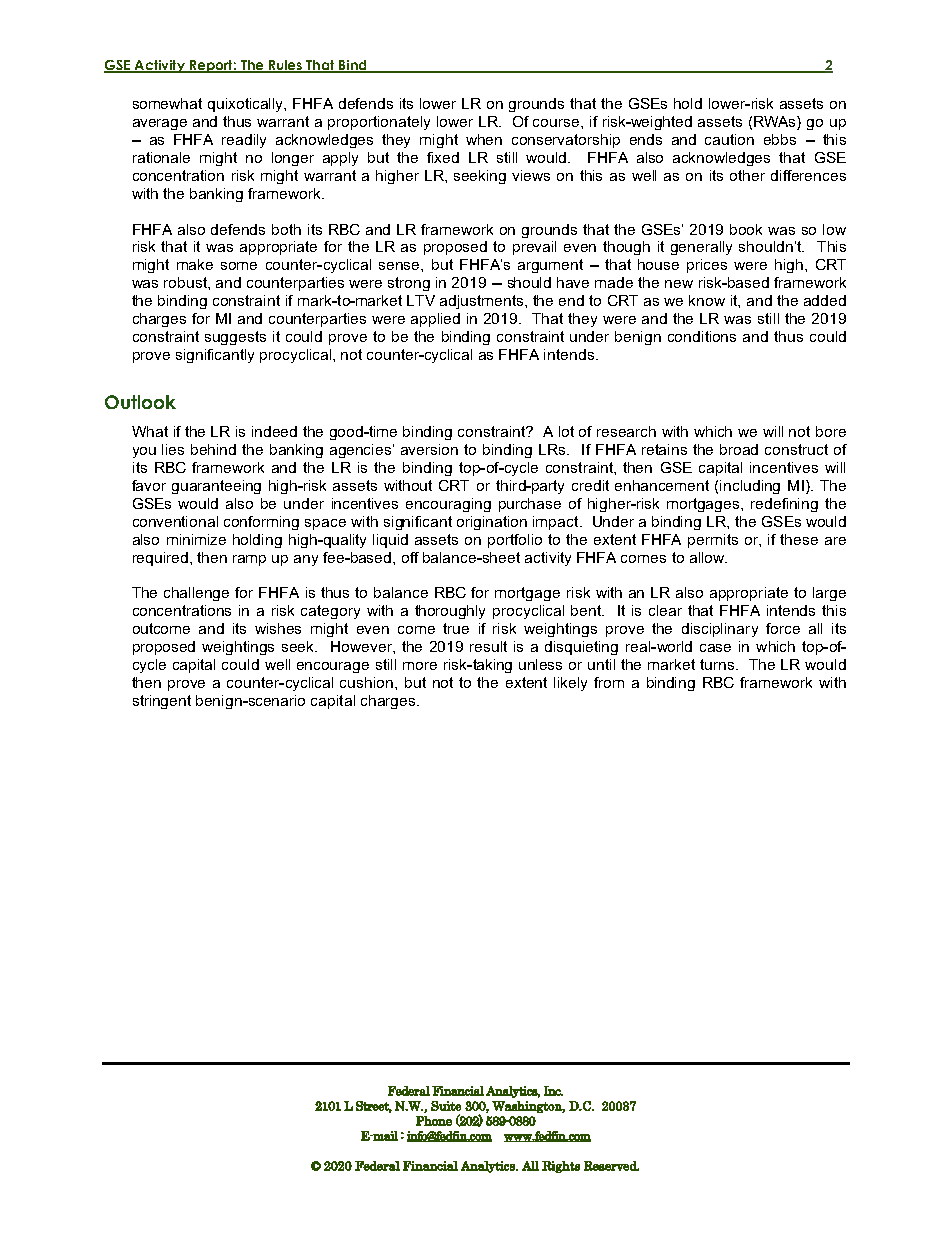  I want to click on stringent, so click(162, 702).
